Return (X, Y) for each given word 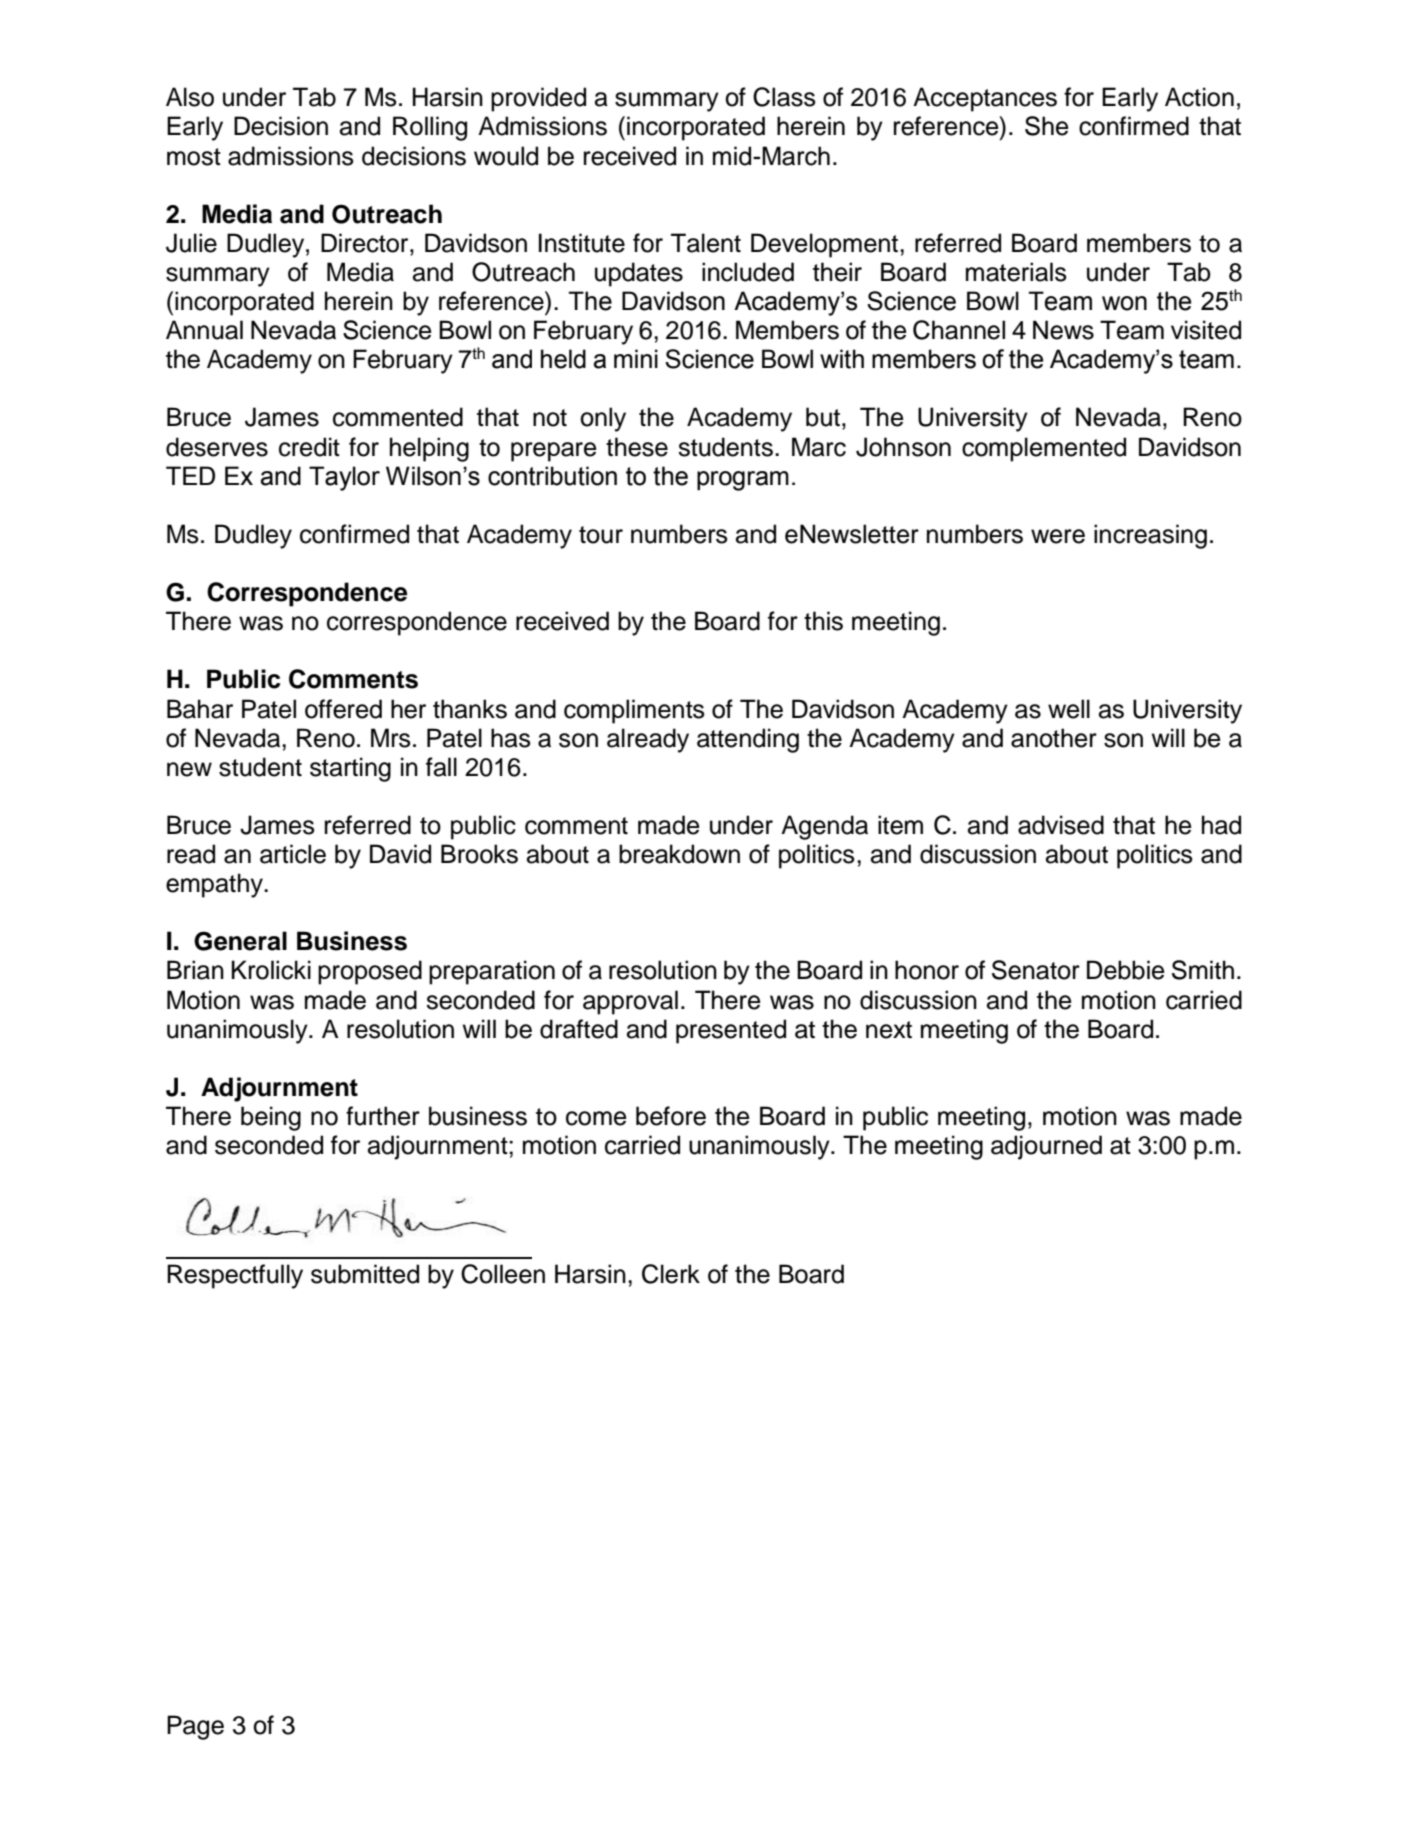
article (293, 854)
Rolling (430, 128)
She (1047, 126)
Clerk (671, 1274)
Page (195, 1727)
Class (784, 97)
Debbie (1126, 970)
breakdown (679, 854)
